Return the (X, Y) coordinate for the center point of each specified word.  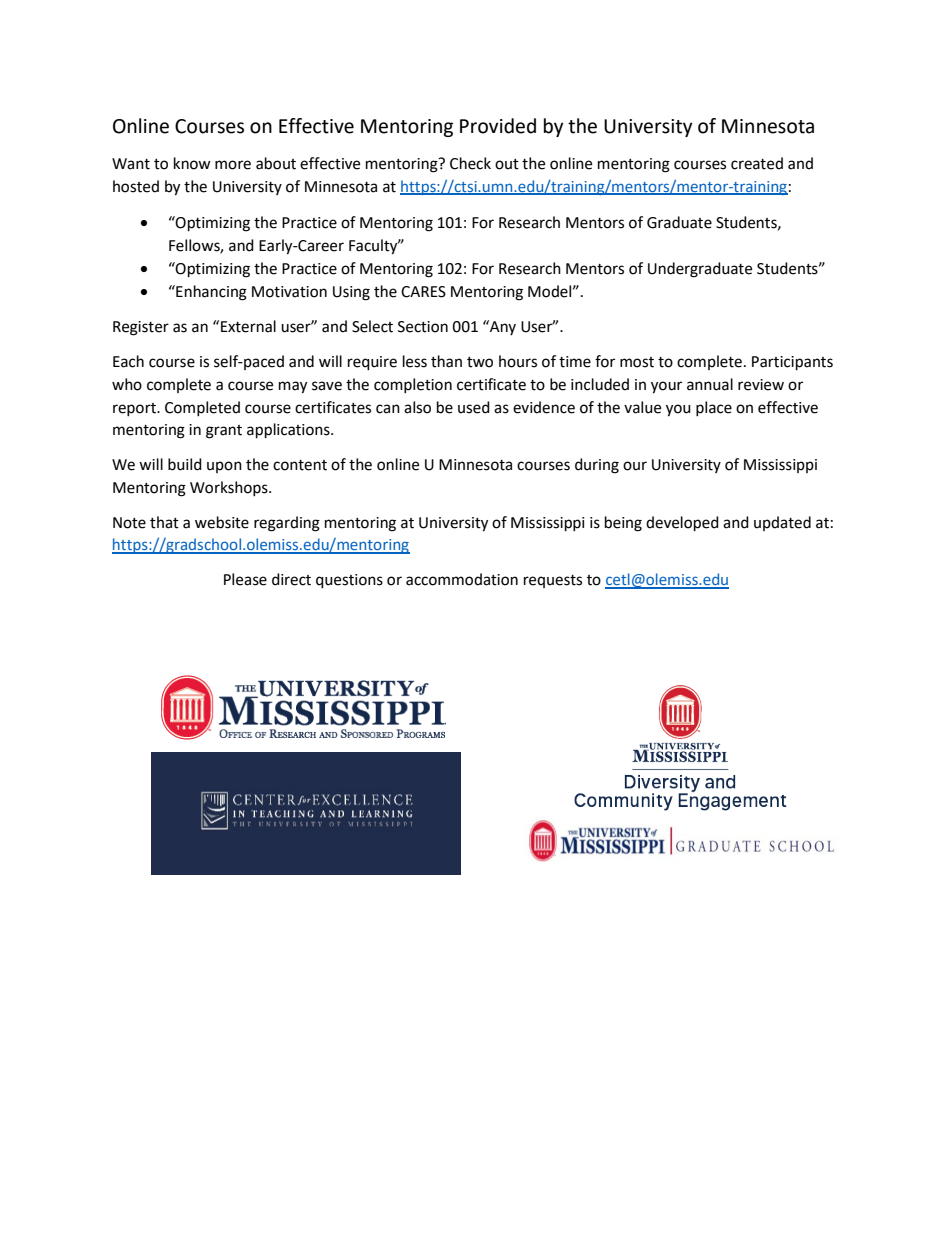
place (714, 408)
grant (224, 432)
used (474, 407)
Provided (498, 126)
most (637, 362)
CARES (423, 292)
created (757, 163)
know (192, 163)
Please (245, 579)
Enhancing (210, 293)
